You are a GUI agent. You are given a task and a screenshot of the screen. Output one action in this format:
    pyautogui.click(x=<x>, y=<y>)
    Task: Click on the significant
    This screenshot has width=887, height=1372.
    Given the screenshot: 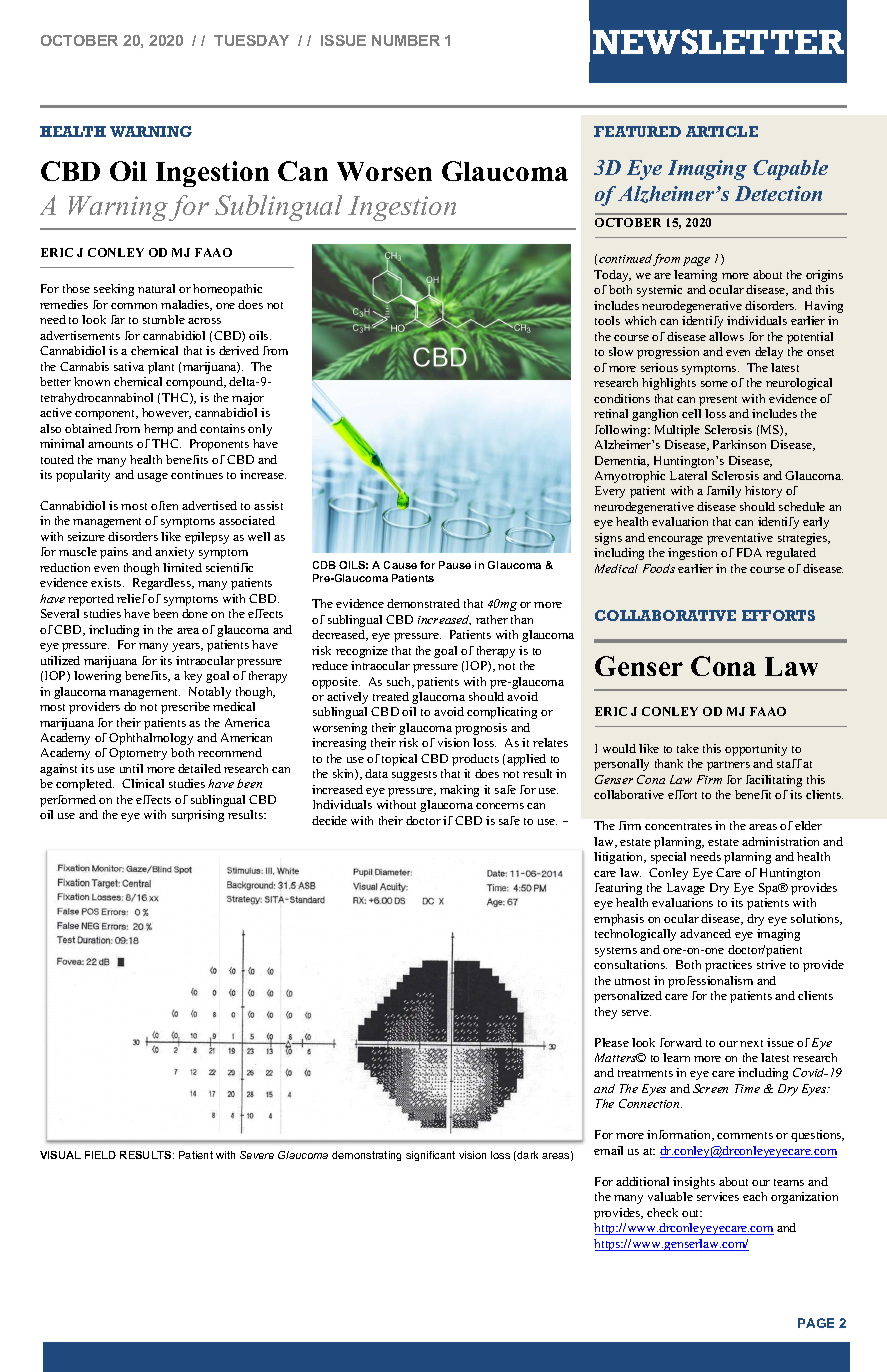 What is the action you would take?
    pyautogui.click(x=430, y=1156)
